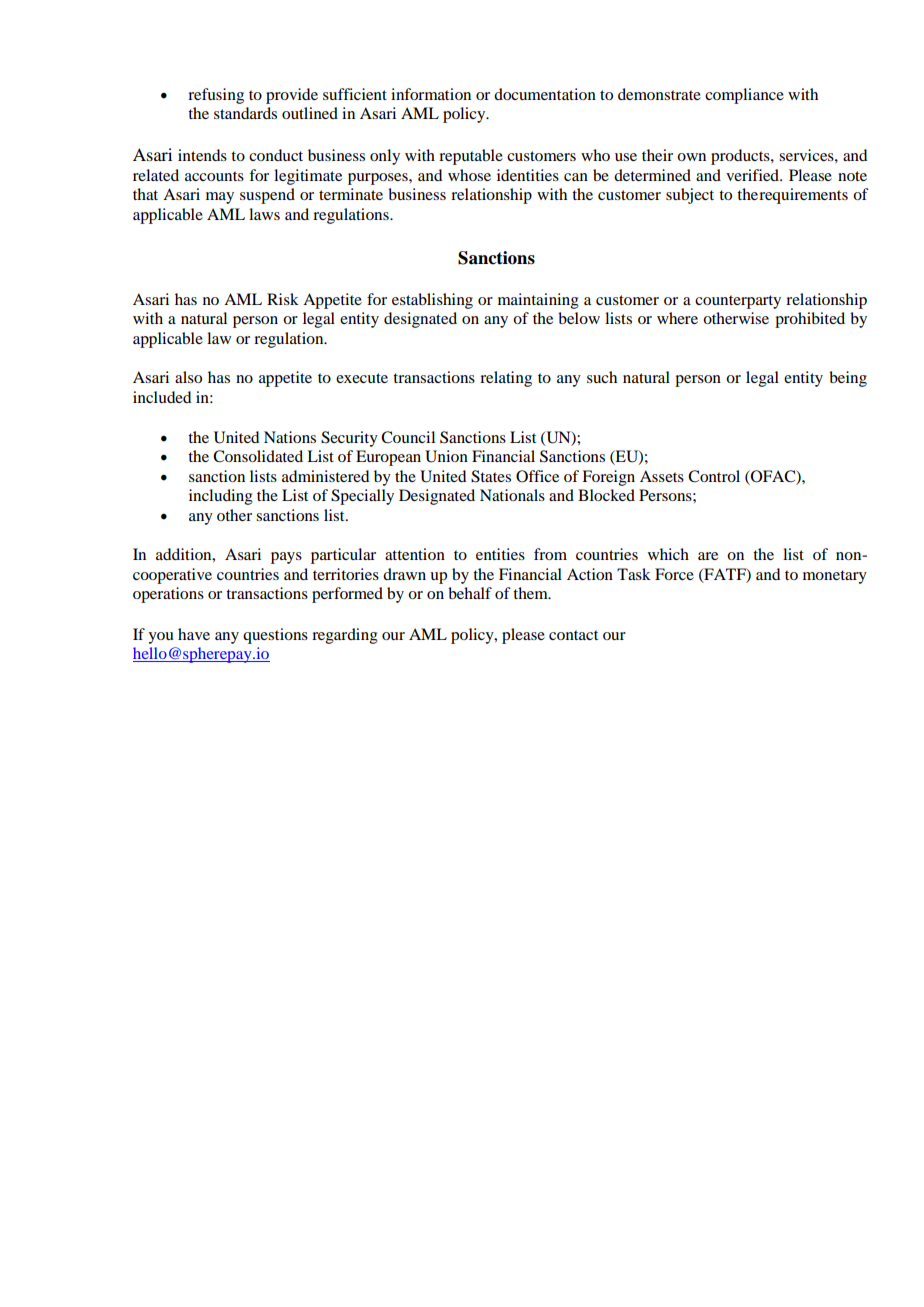 The height and width of the screenshot is (1307, 924). Describe the element at coordinates (194, 634) in the screenshot. I see `have` at that location.
